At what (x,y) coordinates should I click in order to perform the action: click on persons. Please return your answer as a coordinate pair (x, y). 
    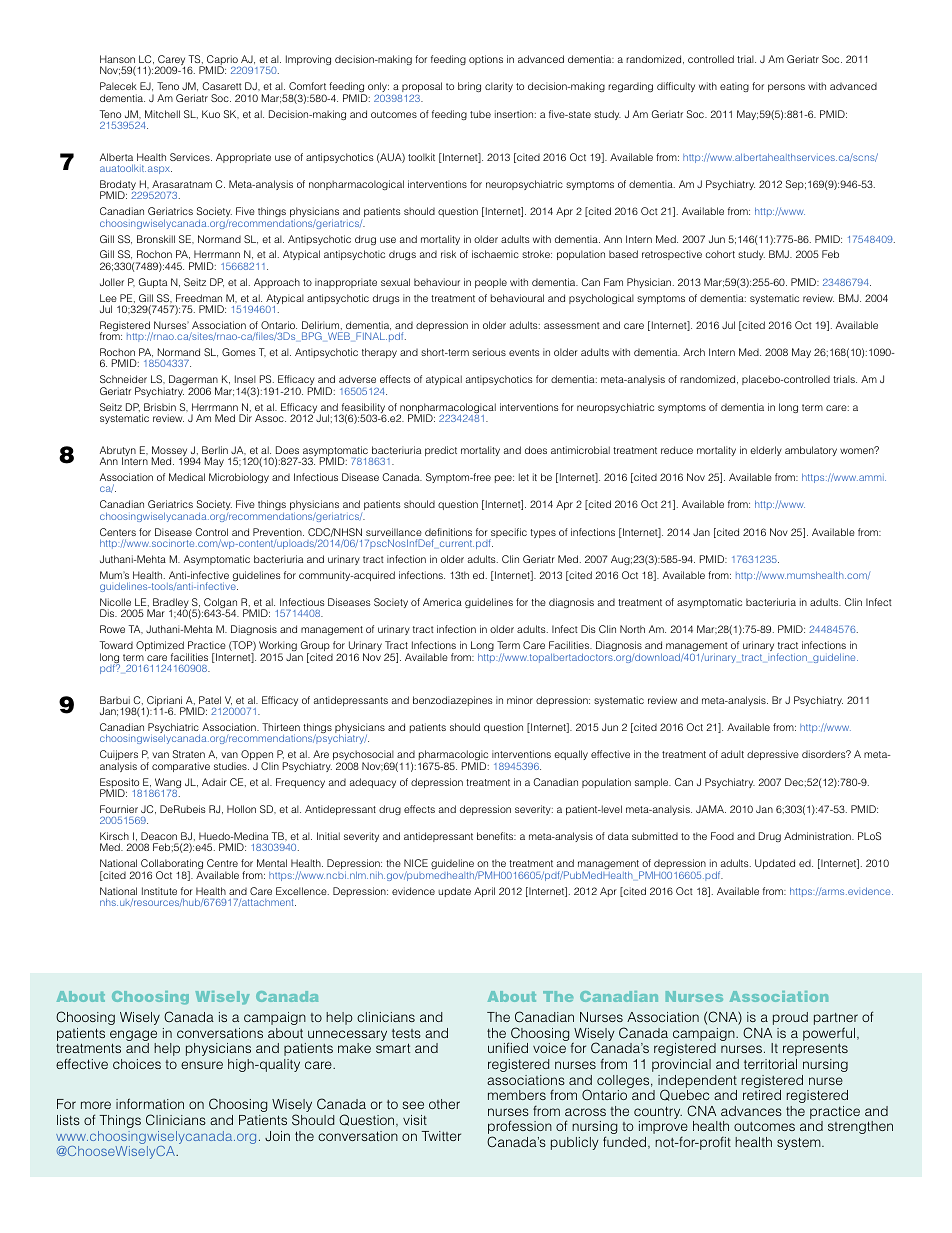
    Looking at the image, I should click on (786, 88).
